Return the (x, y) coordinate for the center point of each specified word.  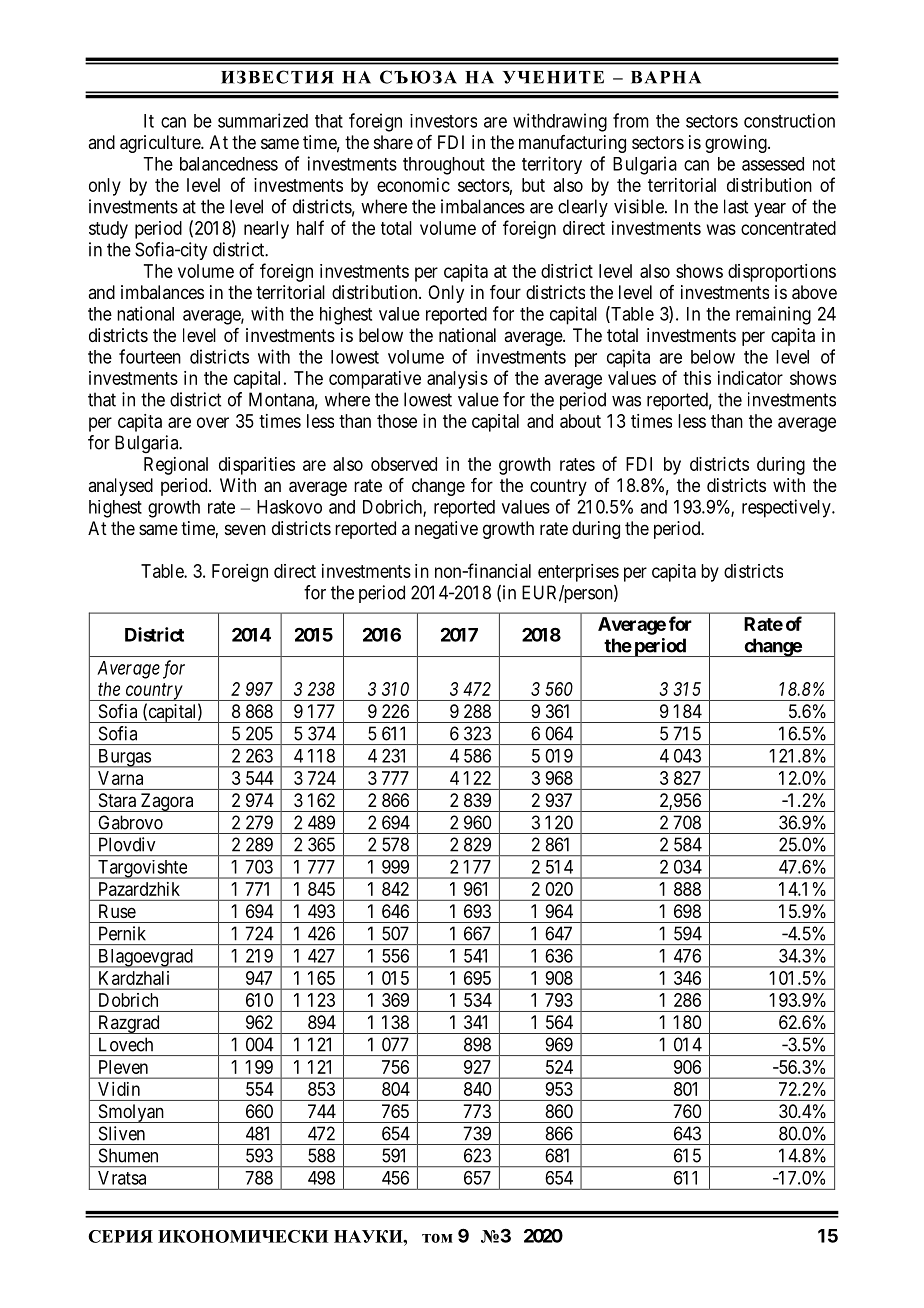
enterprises (578, 573)
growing (737, 144)
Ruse (117, 911)
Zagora (167, 802)
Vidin (119, 1089)
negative (446, 530)
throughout (444, 166)
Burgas (124, 758)
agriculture (161, 144)
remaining (773, 315)
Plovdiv (127, 844)
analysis (457, 380)
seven (245, 529)
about (580, 421)
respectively (787, 508)
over (213, 422)
